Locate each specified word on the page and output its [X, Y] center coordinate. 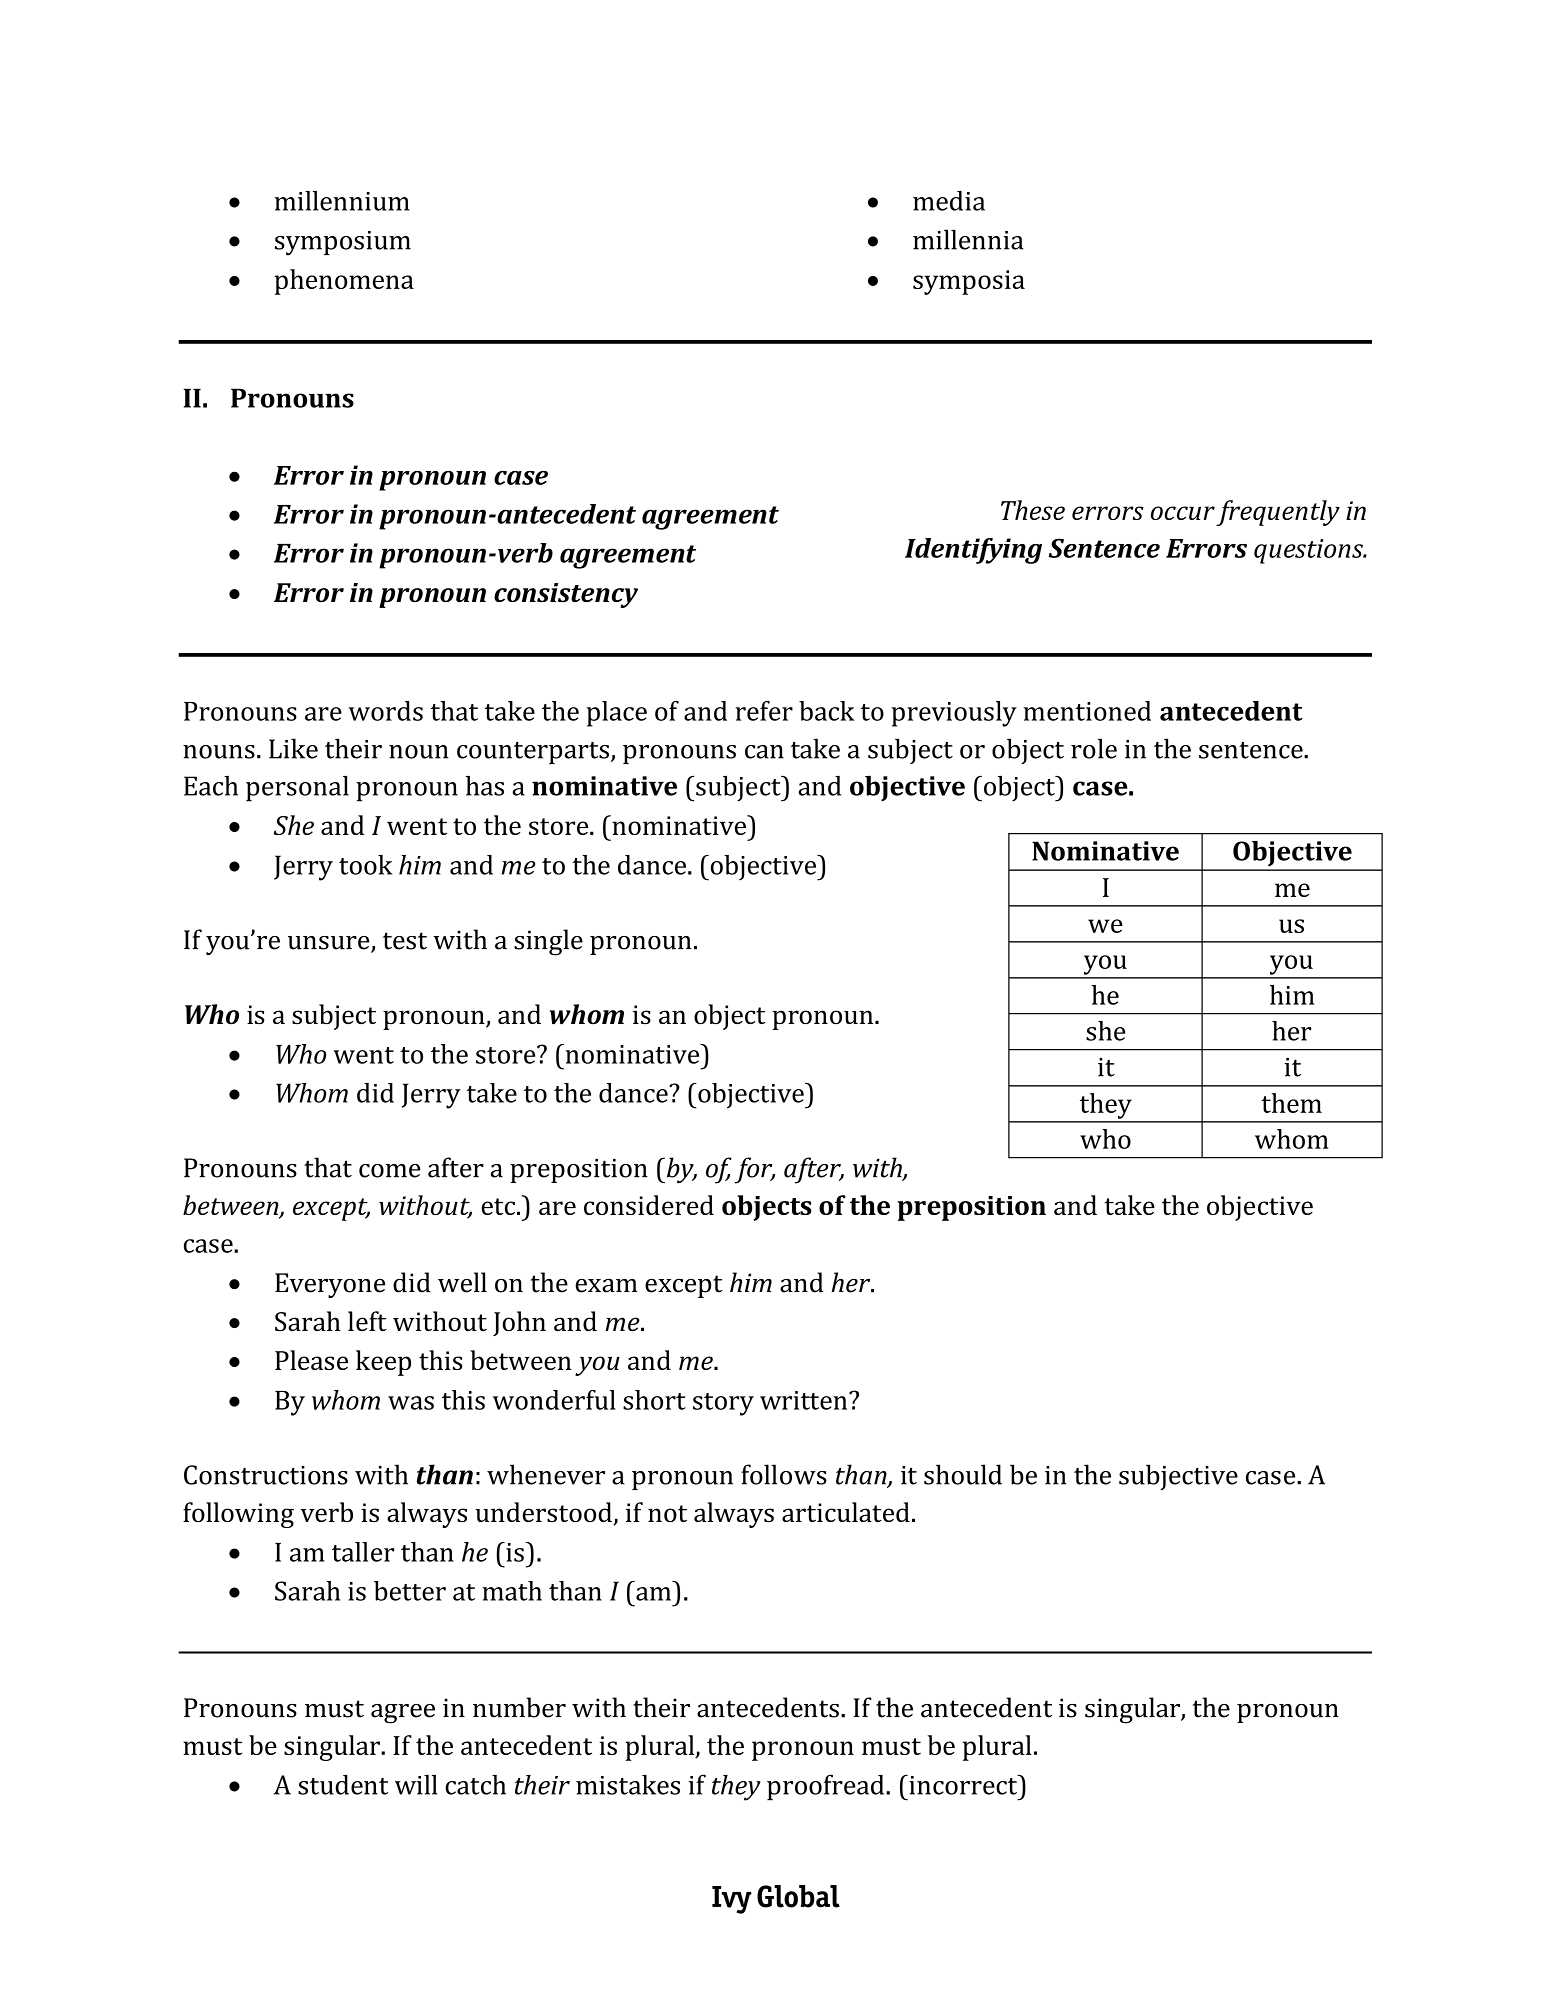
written [805, 1400]
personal [297, 789]
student [343, 1784]
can [764, 752]
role [1094, 748]
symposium [343, 243]
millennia [968, 239]
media [949, 201]
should [963, 1474]
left [367, 1321]
